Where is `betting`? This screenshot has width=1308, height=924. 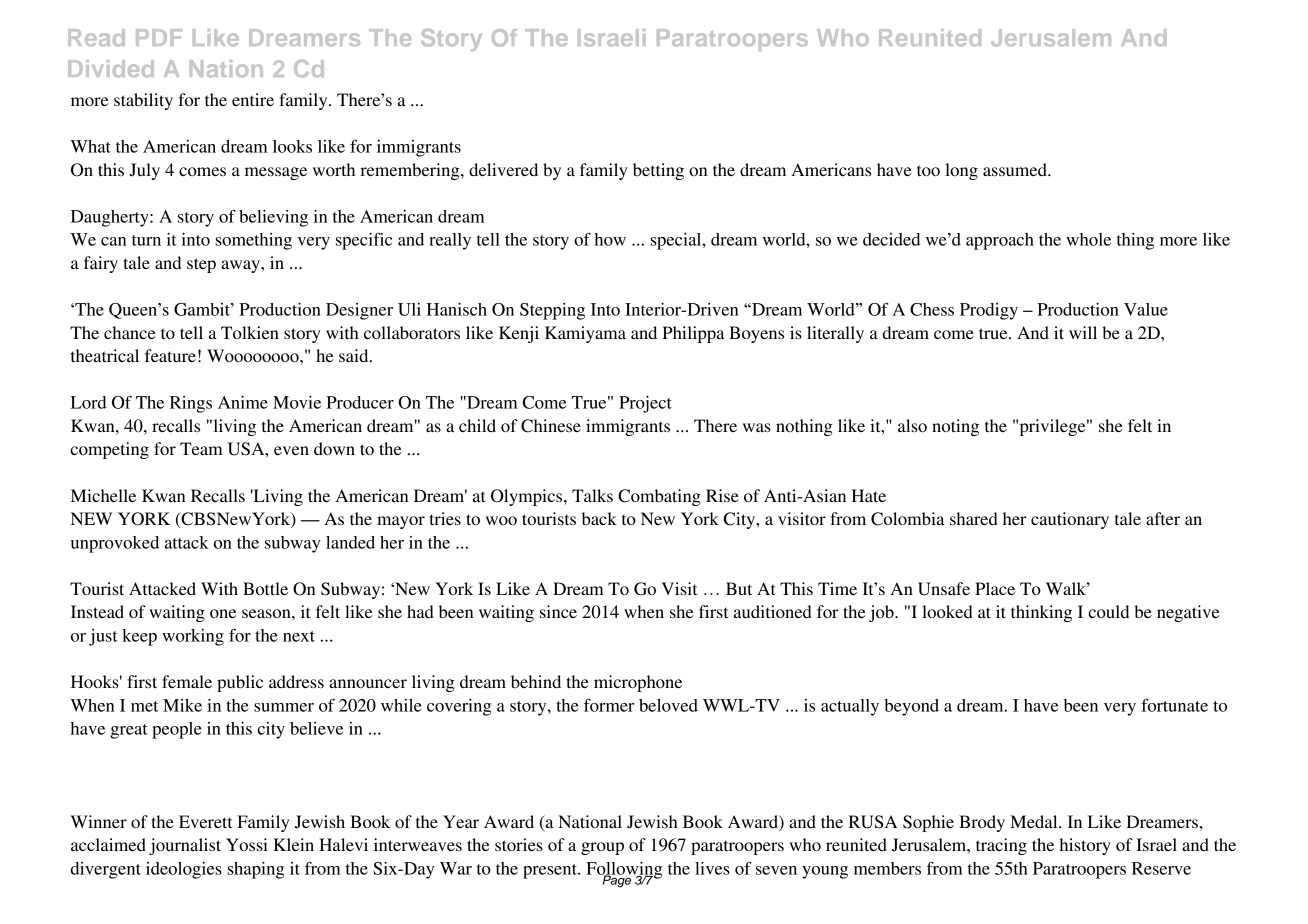 betting is located at coordinates (658, 171).
